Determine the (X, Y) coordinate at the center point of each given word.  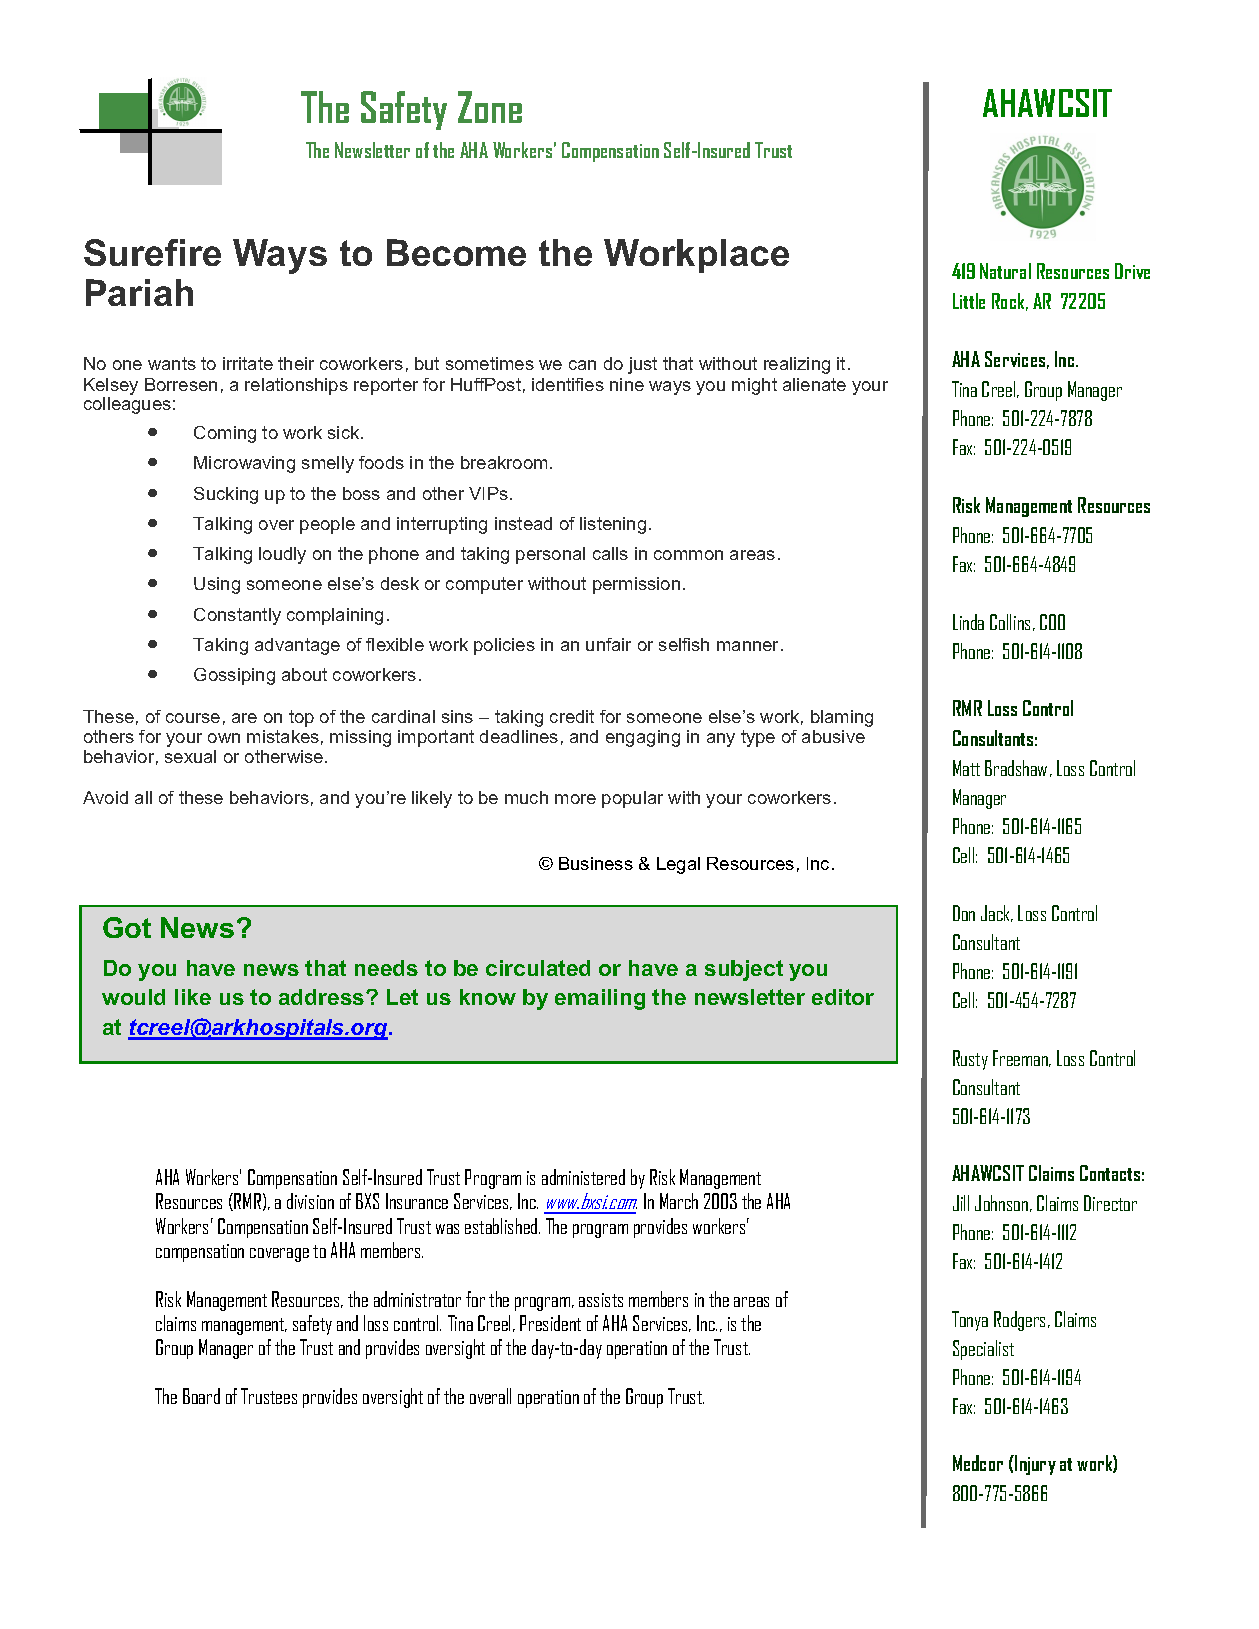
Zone (490, 107)
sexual (190, 756)
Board (201, 1396)
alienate (814, 384)
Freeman (1021, 1058)
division (310, 1201)
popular (632, 799)
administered (583, 1177)
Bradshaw (1016, 768)
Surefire (152, 252)
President (550, 1323)
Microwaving (244, 464)
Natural (1005, 271)
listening (613, 525)
